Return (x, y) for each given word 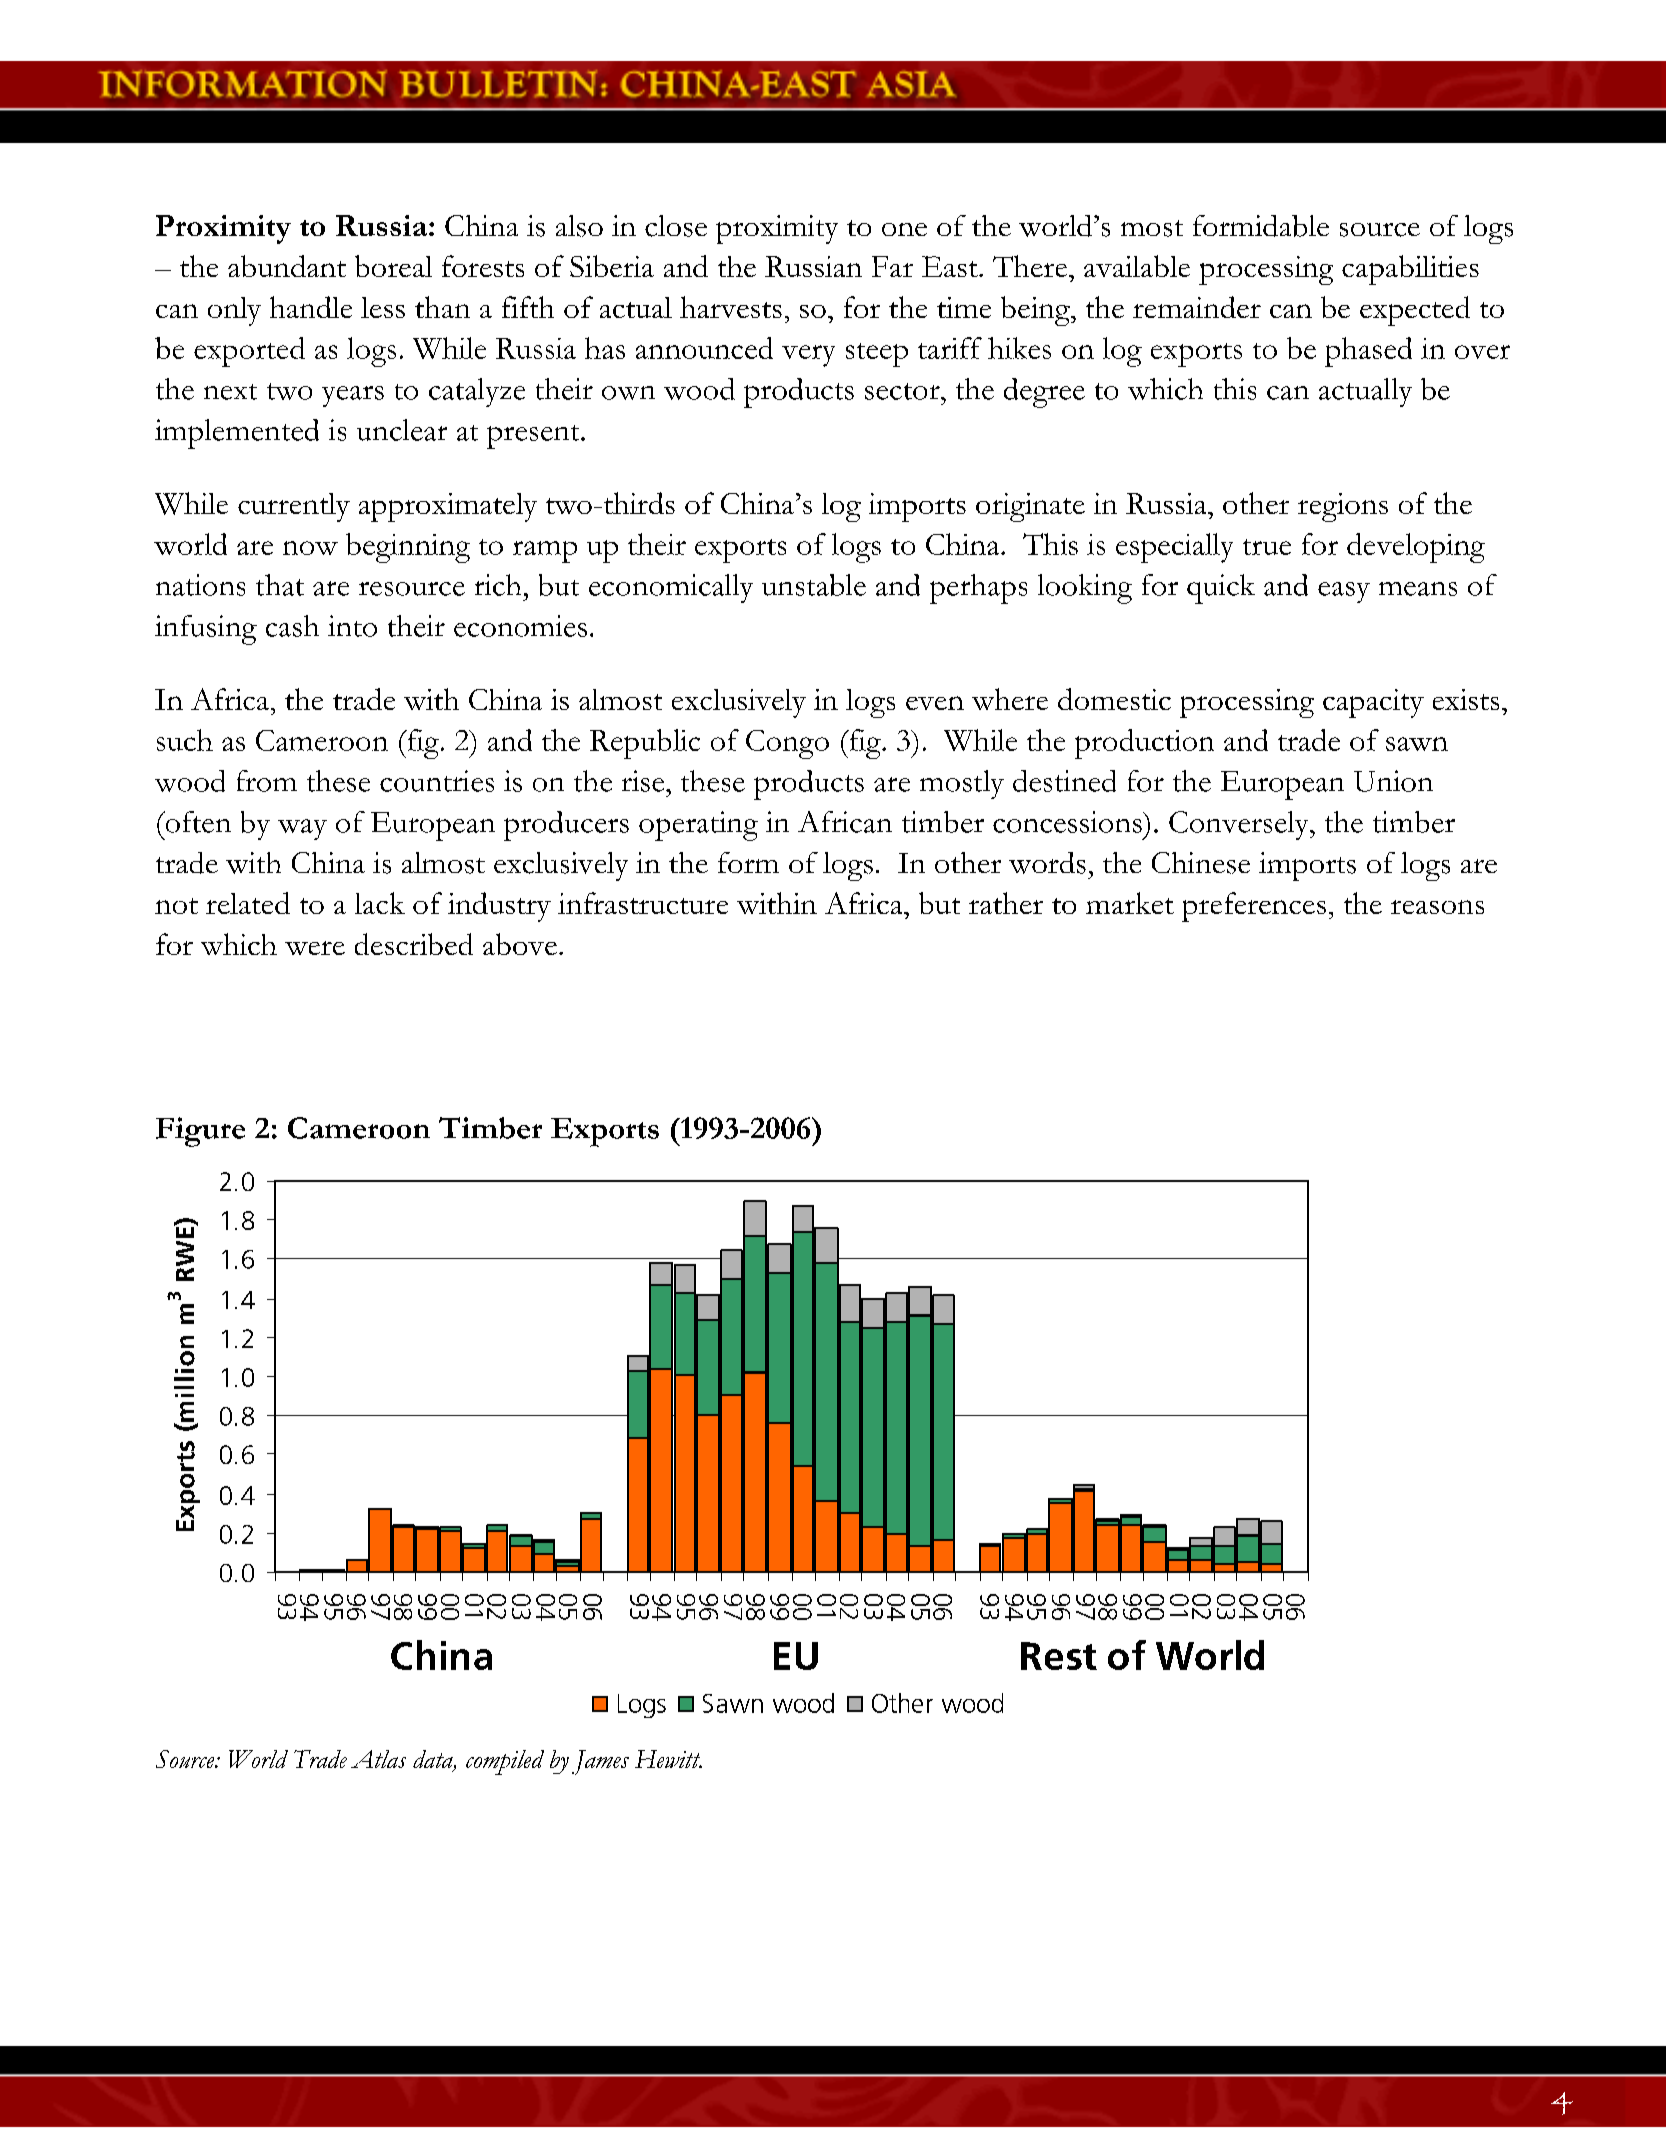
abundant (287, 266)
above (520, 944)
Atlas (378, 1759)
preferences (1254, 907)
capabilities (1410, 270)
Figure (200, 1132)
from (267, 781)
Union (1393, 781)
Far (892, 266)
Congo (787, 744)
